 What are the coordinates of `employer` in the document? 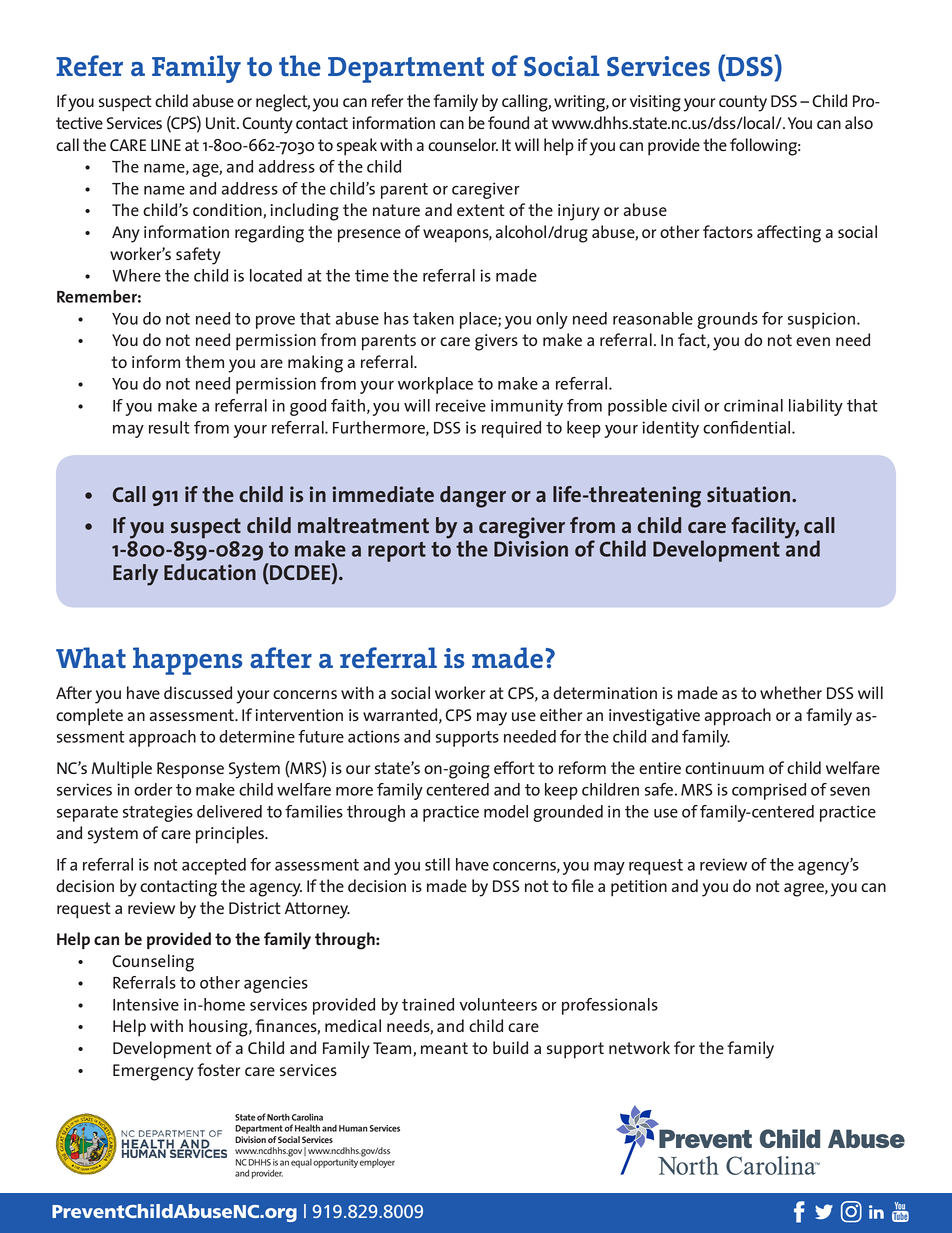 It's located at (377, 1162).
